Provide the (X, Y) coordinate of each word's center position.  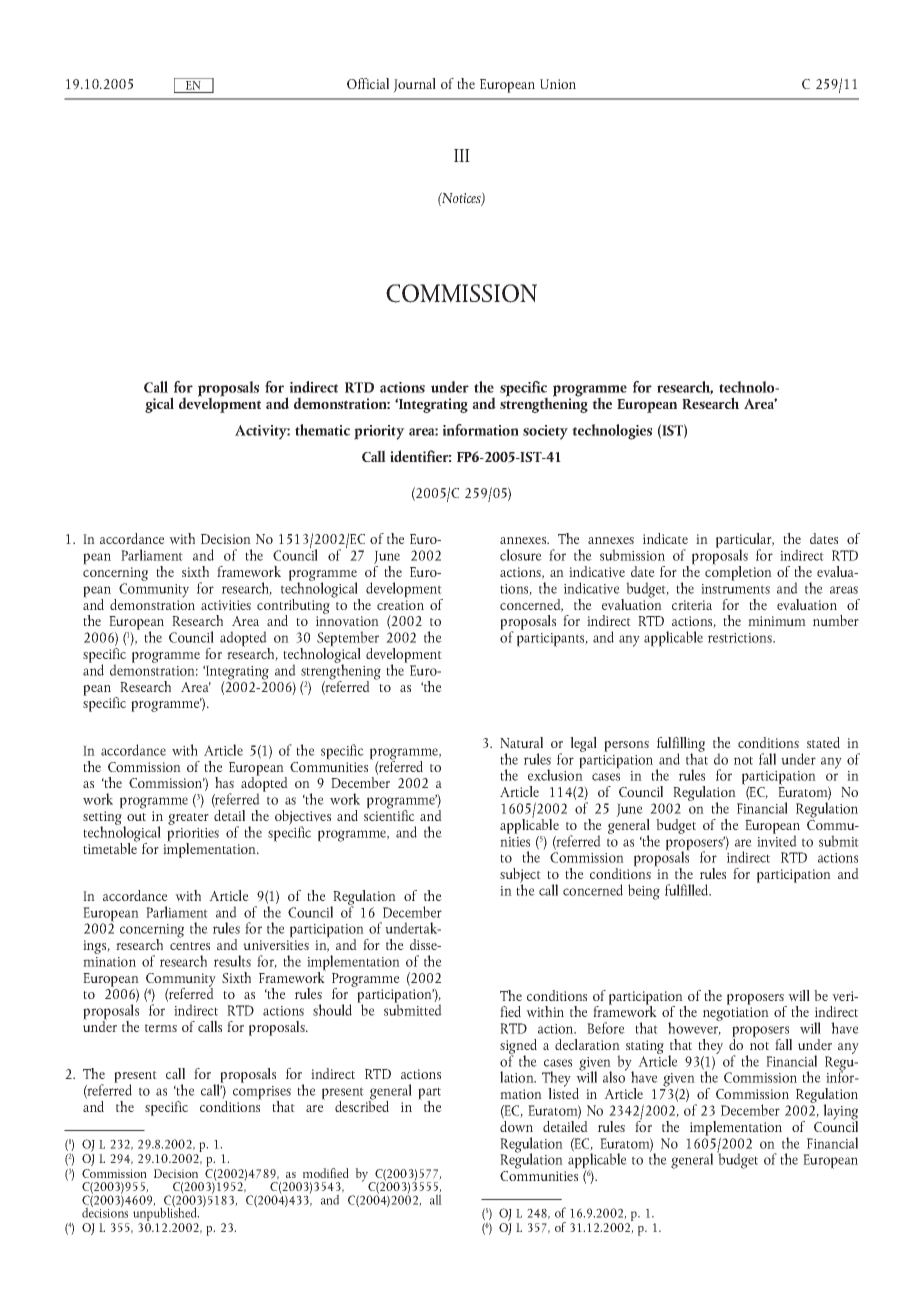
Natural (521, 742)
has (224, 782)
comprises (262, 1094)
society (545, 432)
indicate (665, 538)
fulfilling (681, 745)
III (462, 155)
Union (558, 84)
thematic (322, 430)
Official (368, 83)
